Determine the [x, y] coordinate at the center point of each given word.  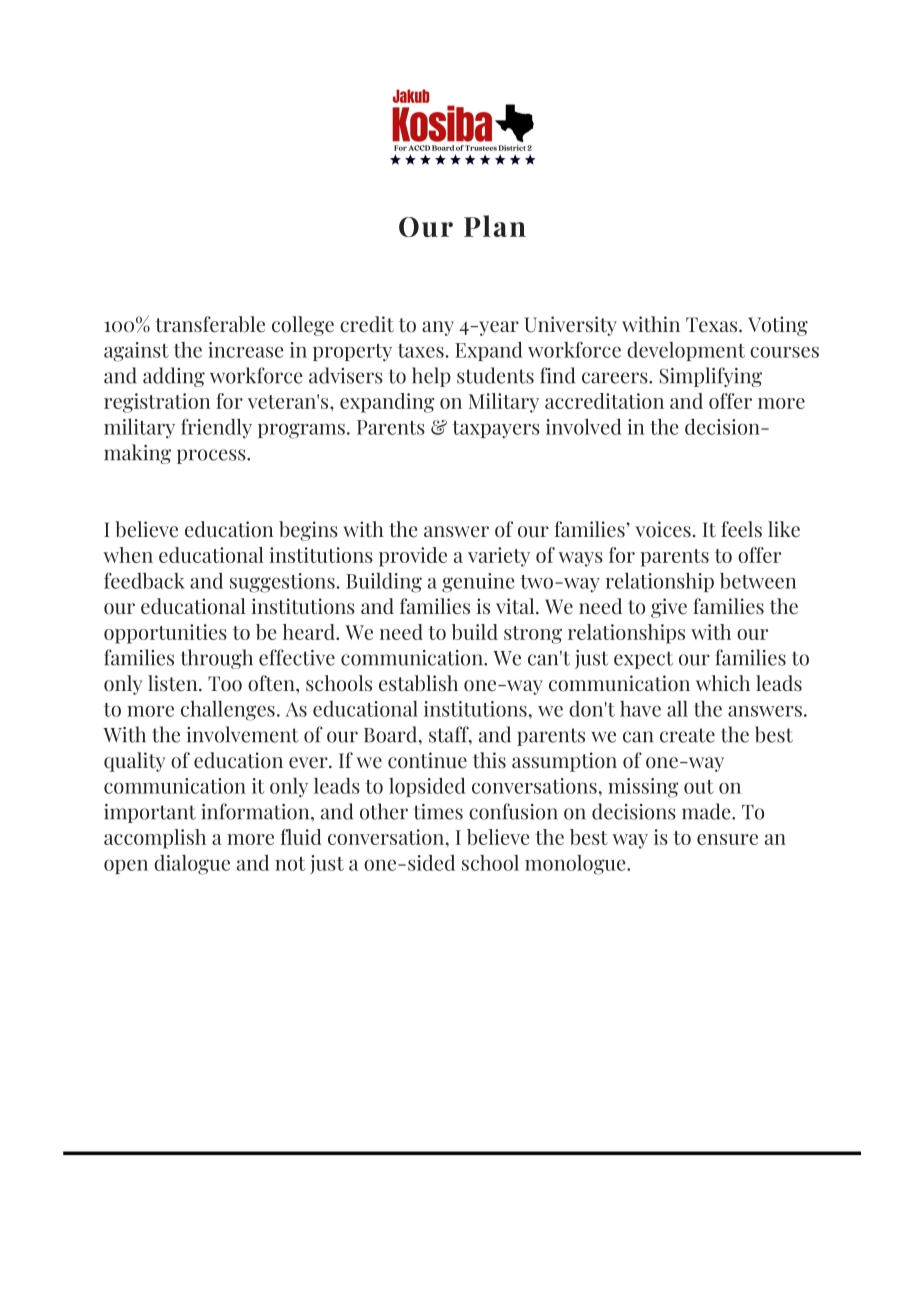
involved [584, 426]
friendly [216, 428]
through [217, 659]
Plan [495, 226]
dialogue [192, 865]
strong [533, 635]
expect [643, 660]
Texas [713, 325]
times [438, 812]
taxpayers [496, 430]
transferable [210, 324]
